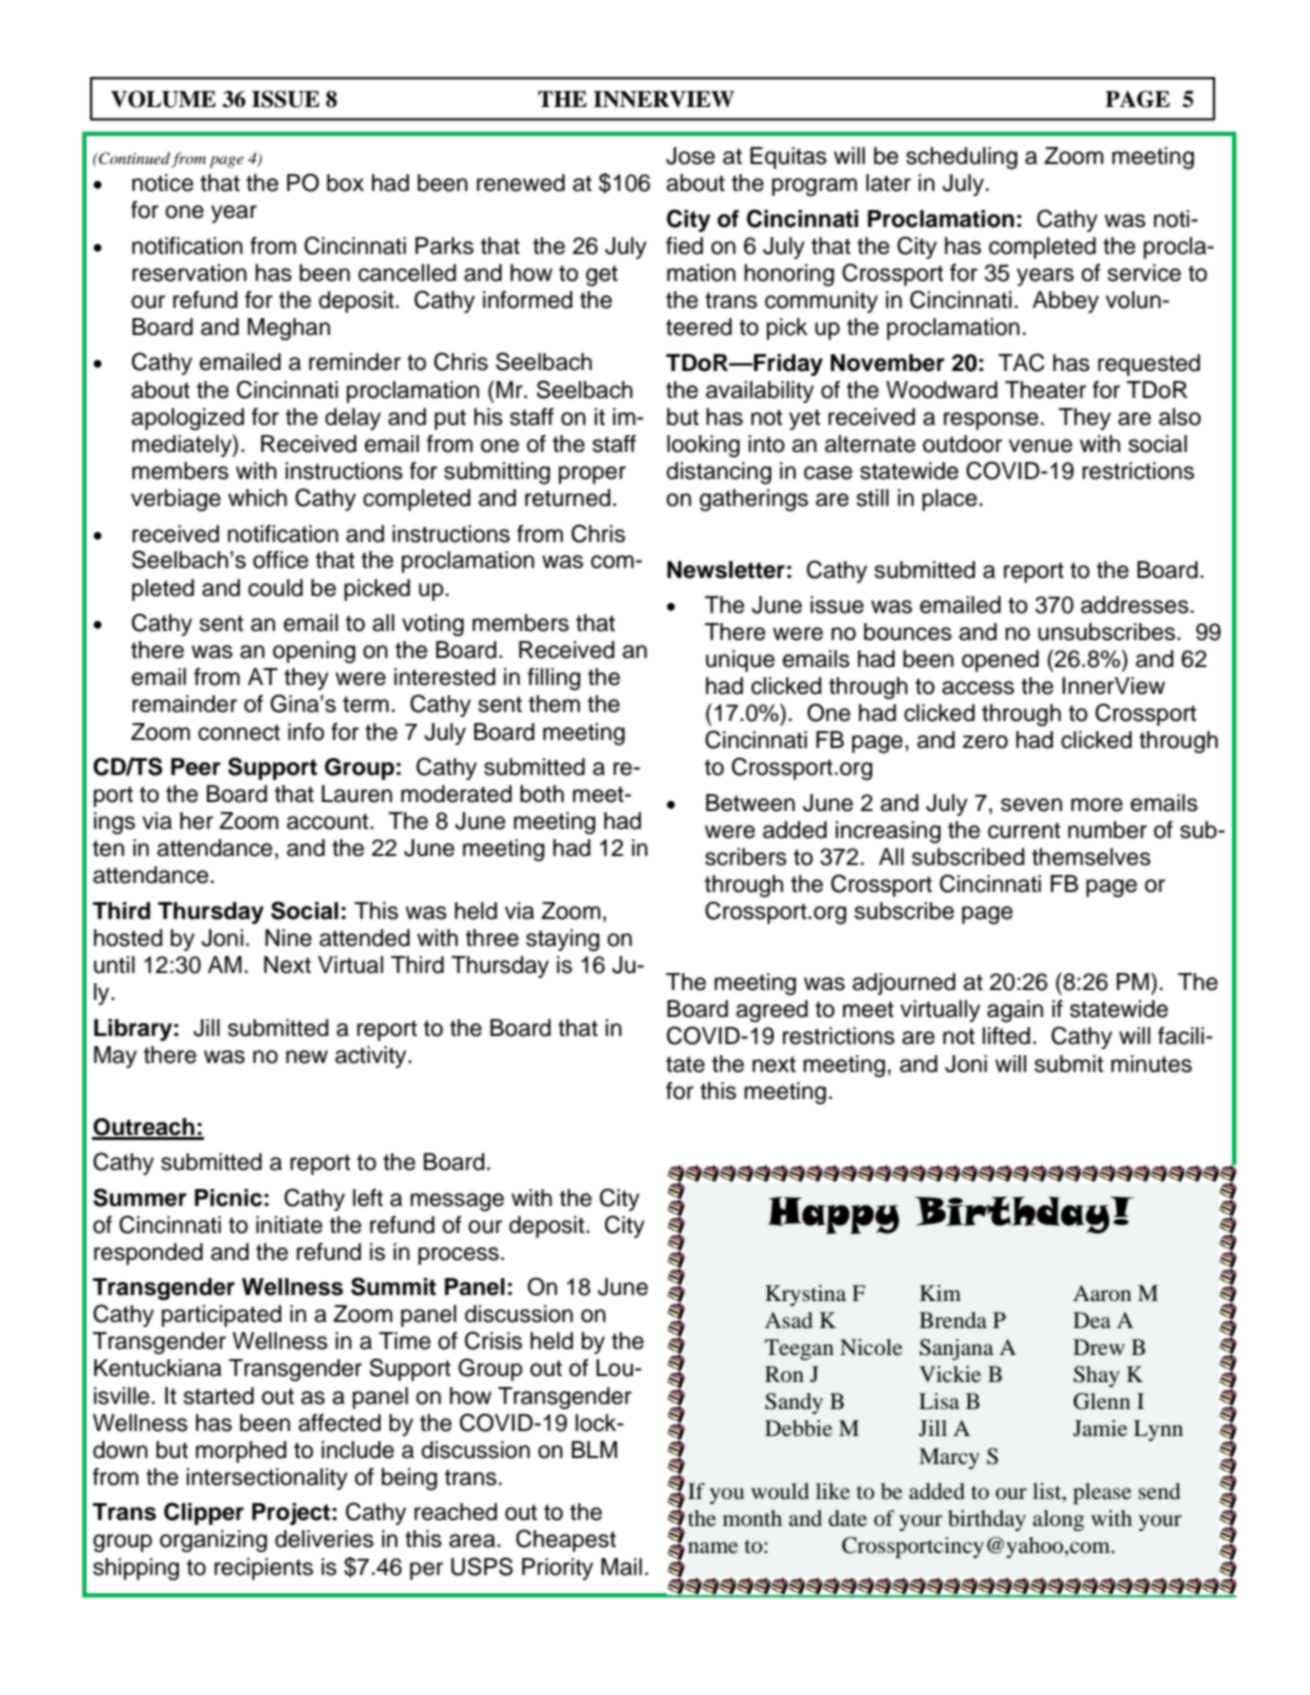 This screenshot has height=1695, width=1310. What do you see at coordinates (690, 156) in the screenshot?
I see `Jose` at bounding box center [690, 156].
